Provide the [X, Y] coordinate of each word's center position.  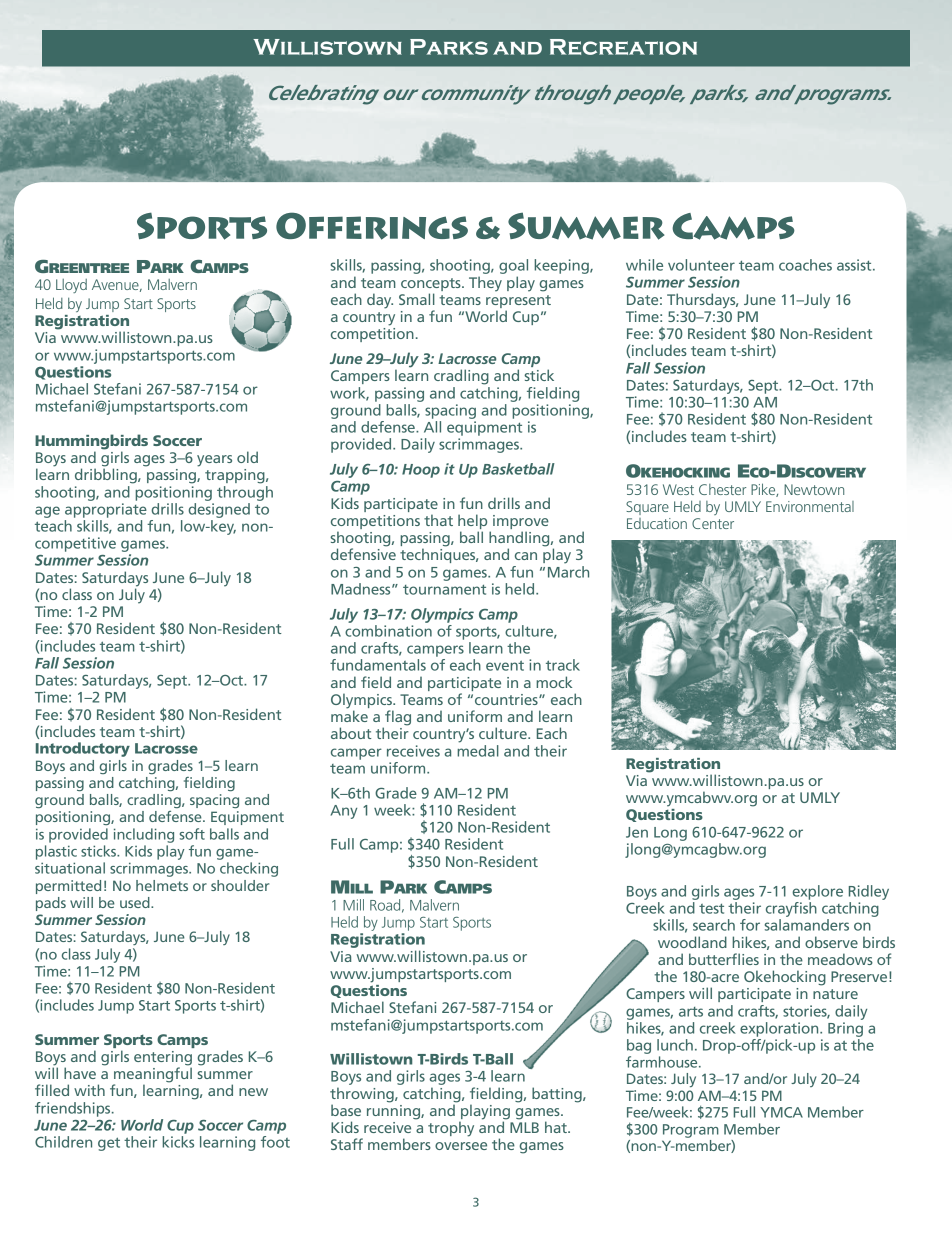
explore [817, 892]
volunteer [701, 265]
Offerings [372, 226]
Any [344, 812]
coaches [805, 265]
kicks [178, 1142]
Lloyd [71, 286]
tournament [444, 589]
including [144, 835]
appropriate [106, 510]
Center [713, 523]
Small [417, 299]
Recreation [623, 47]
